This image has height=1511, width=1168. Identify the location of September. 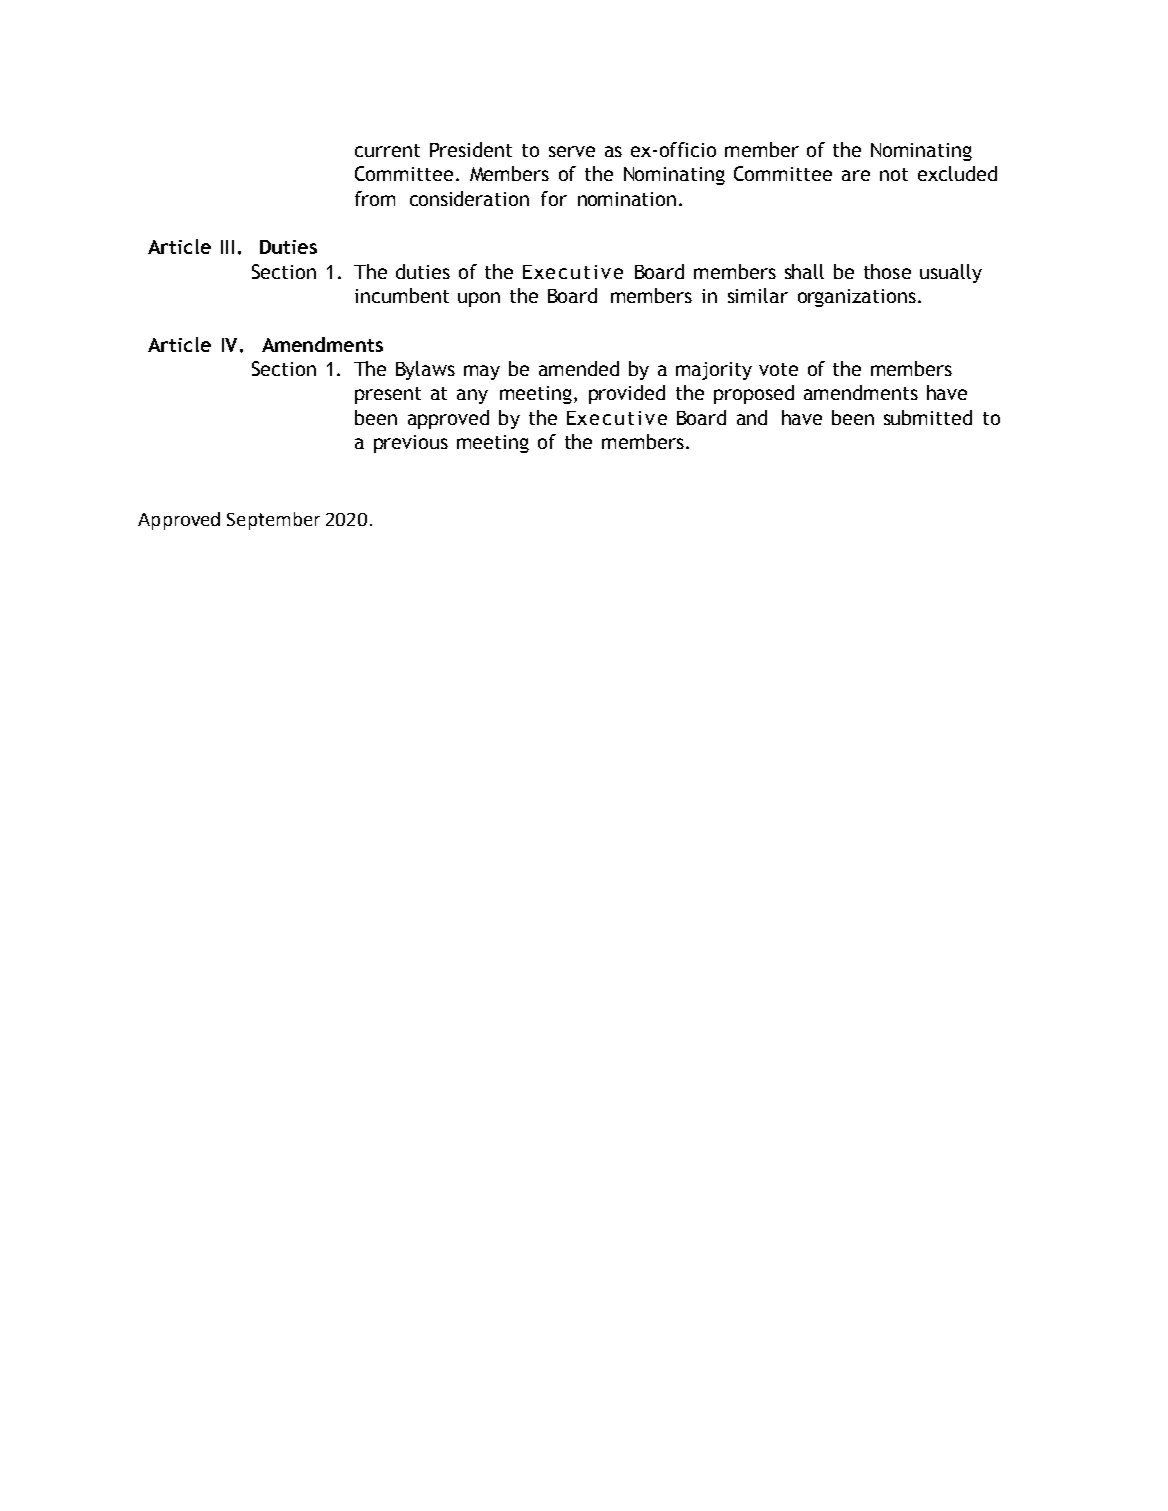
(273, 521).
